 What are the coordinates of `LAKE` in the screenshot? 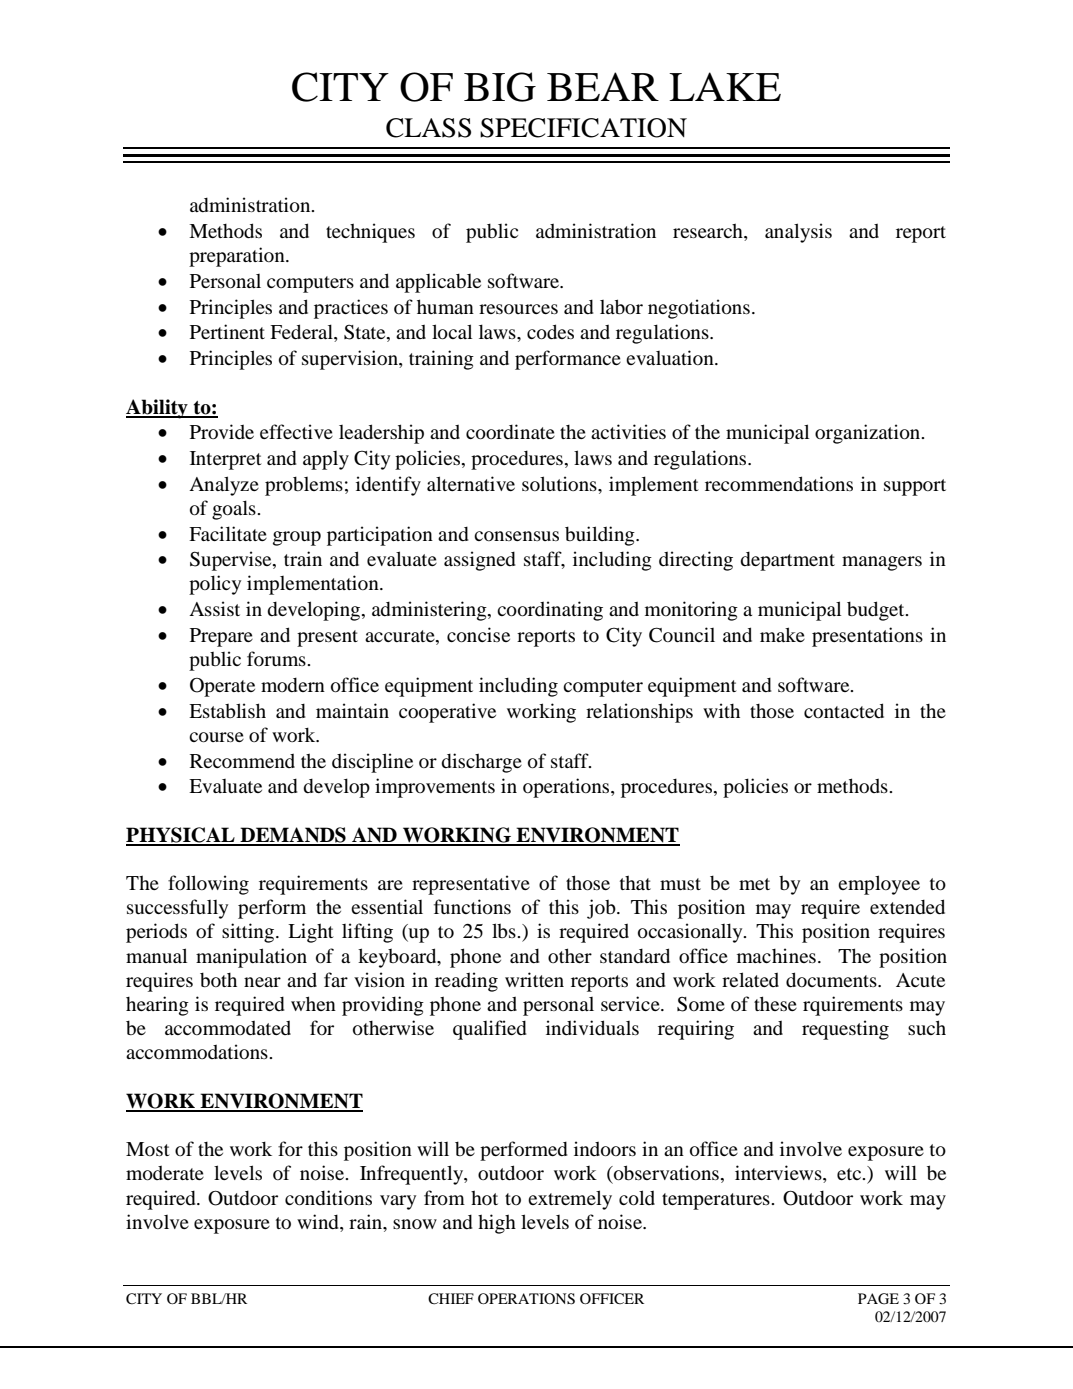 It's located at (725, 86).
